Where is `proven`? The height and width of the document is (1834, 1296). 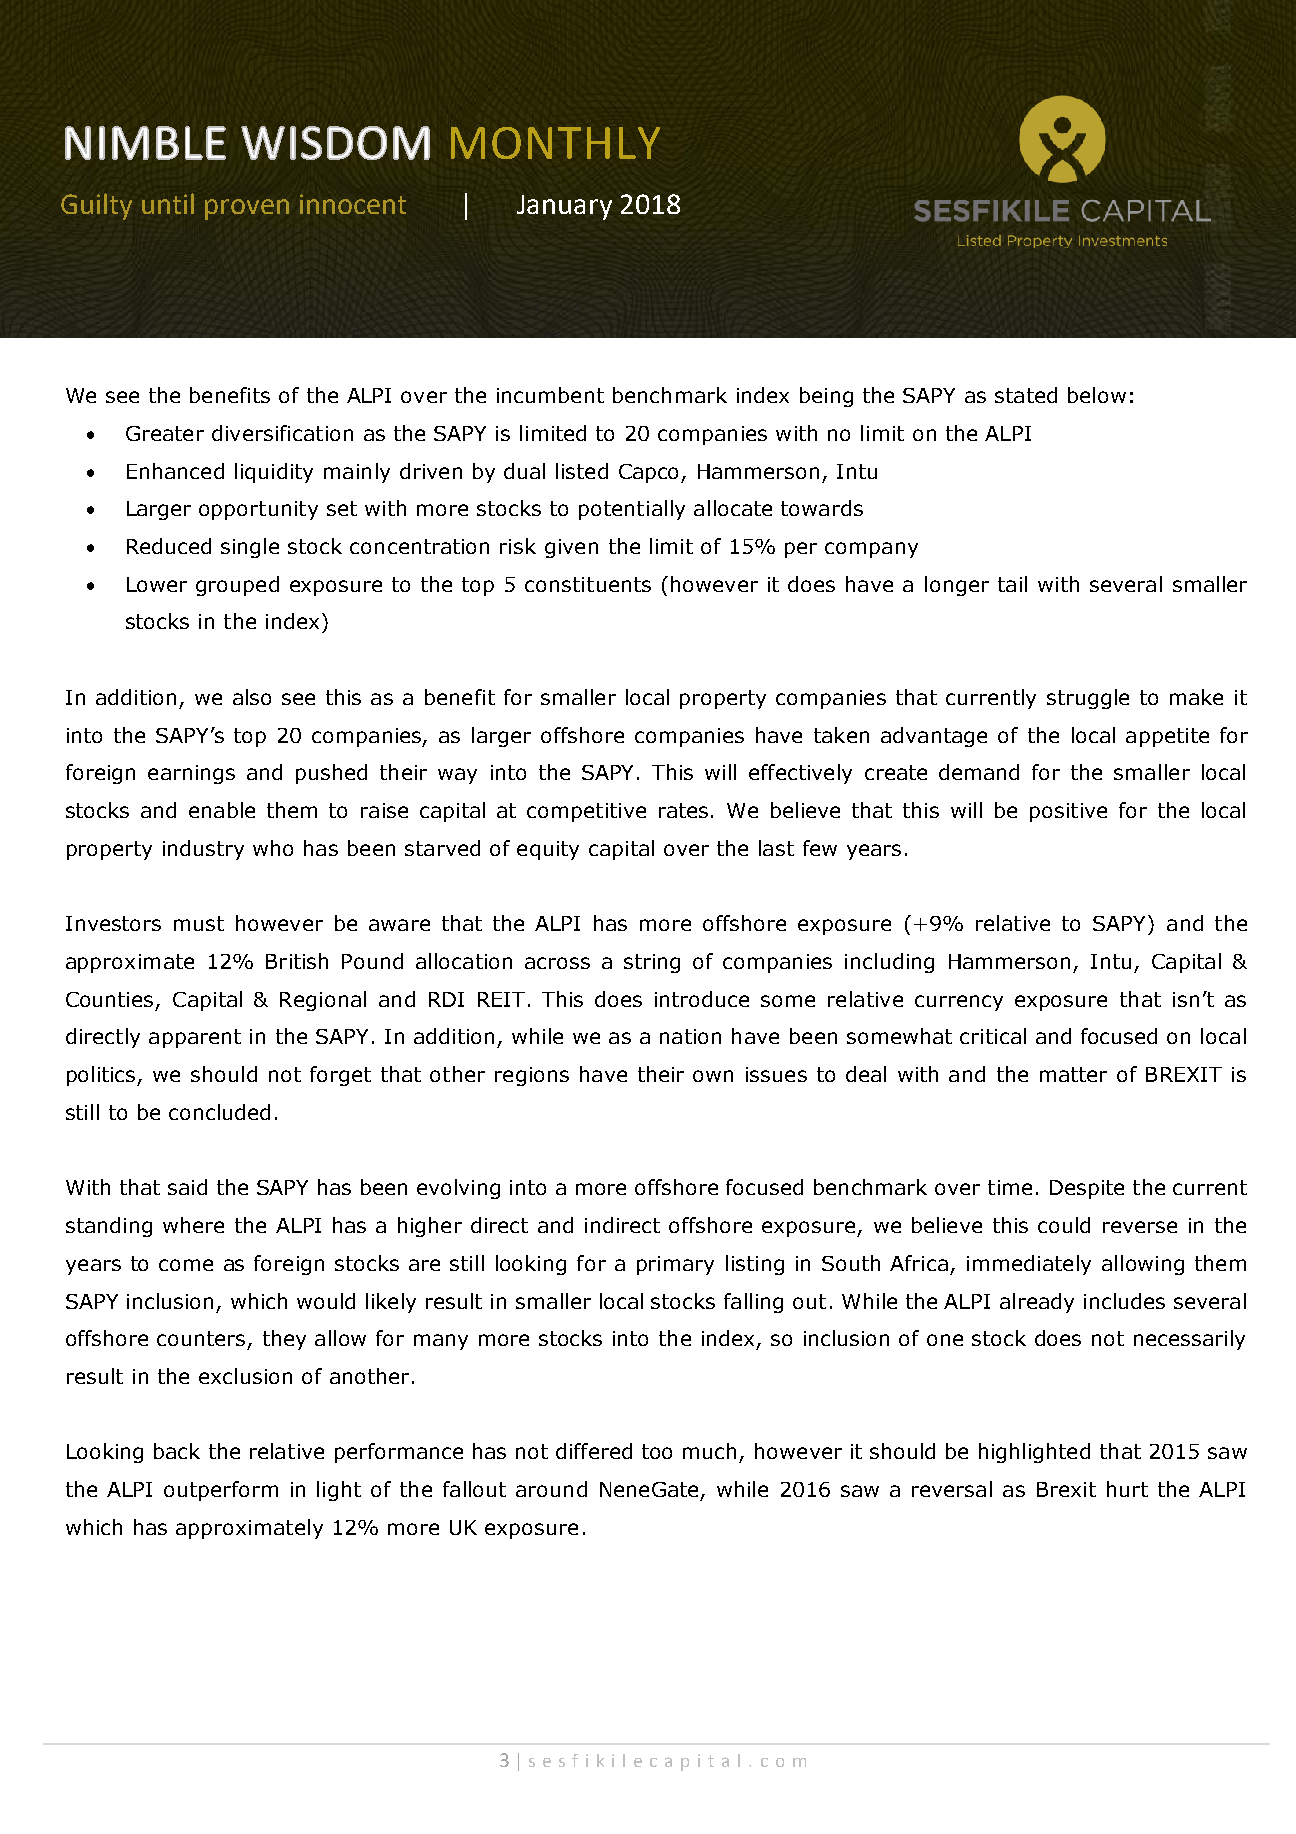 proven is located at coordinates (247, 209).
